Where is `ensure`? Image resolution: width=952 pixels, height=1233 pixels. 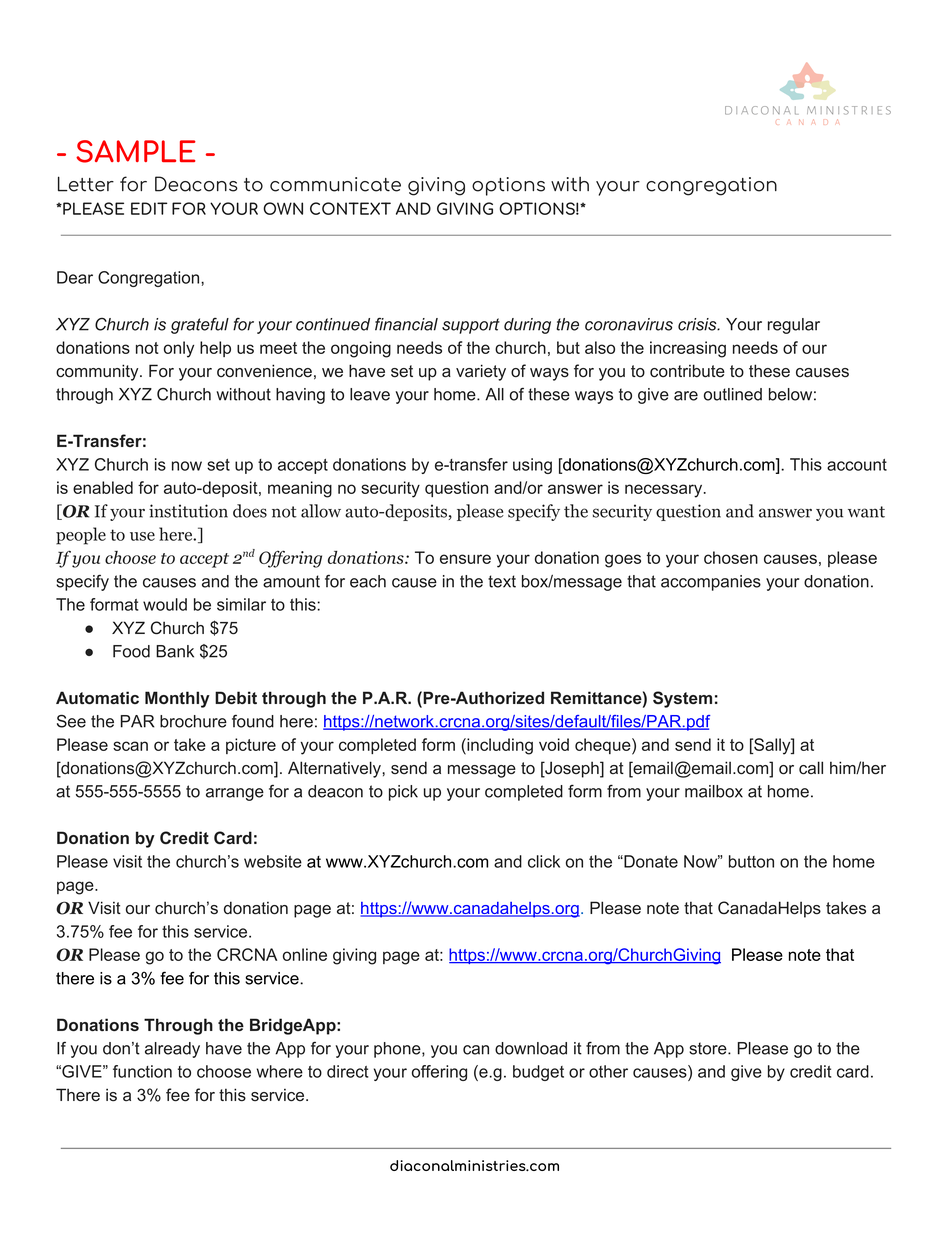
ensure is located at coordinates (465, 559).
